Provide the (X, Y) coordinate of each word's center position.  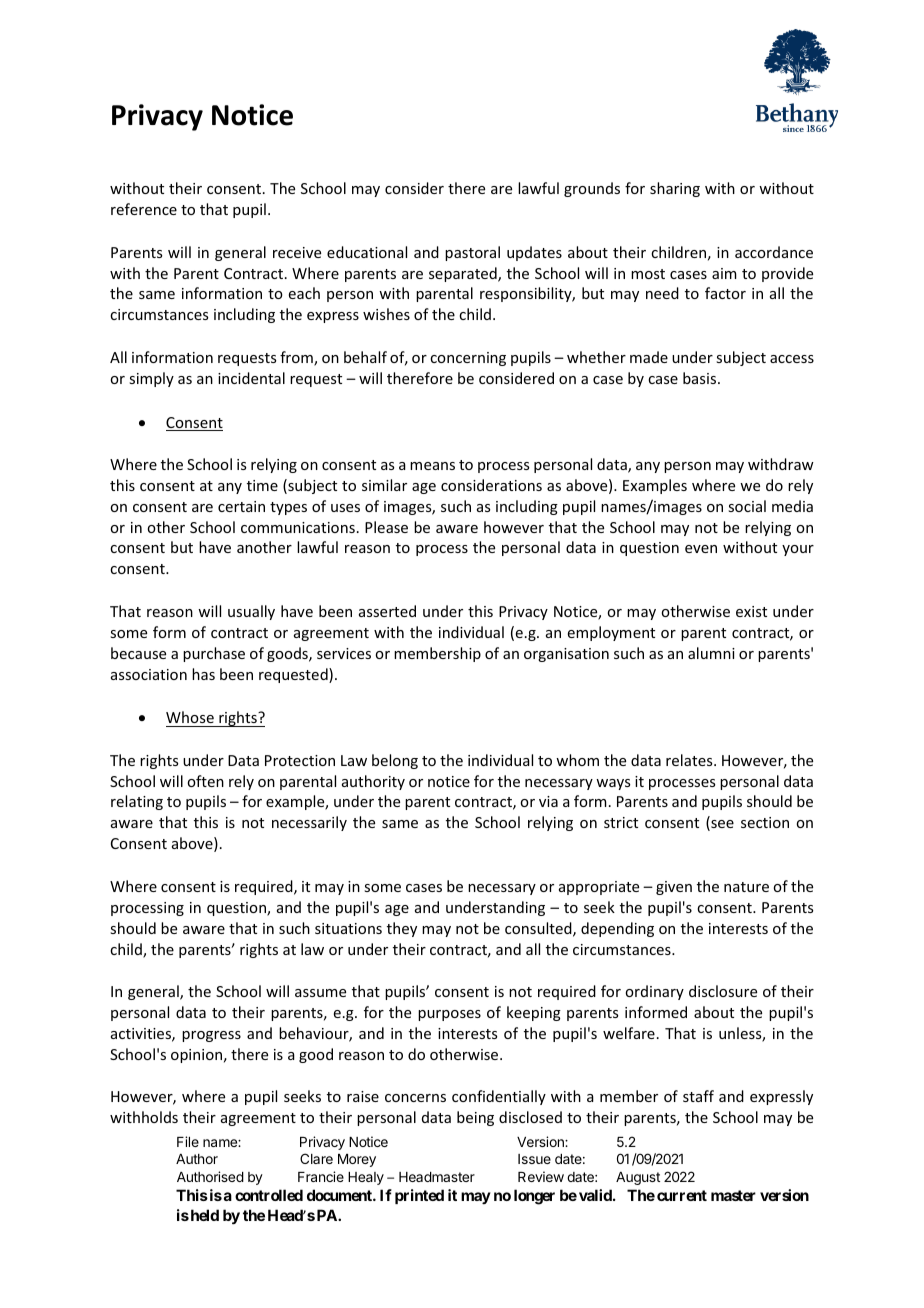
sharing (675, 189)
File (188, 1141)
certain (241, 506)
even (701, 549)
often (205, 781)
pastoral (472, 253)
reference (144, 209)
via (548, 801)
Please (386, 527)
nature (746, 887)
